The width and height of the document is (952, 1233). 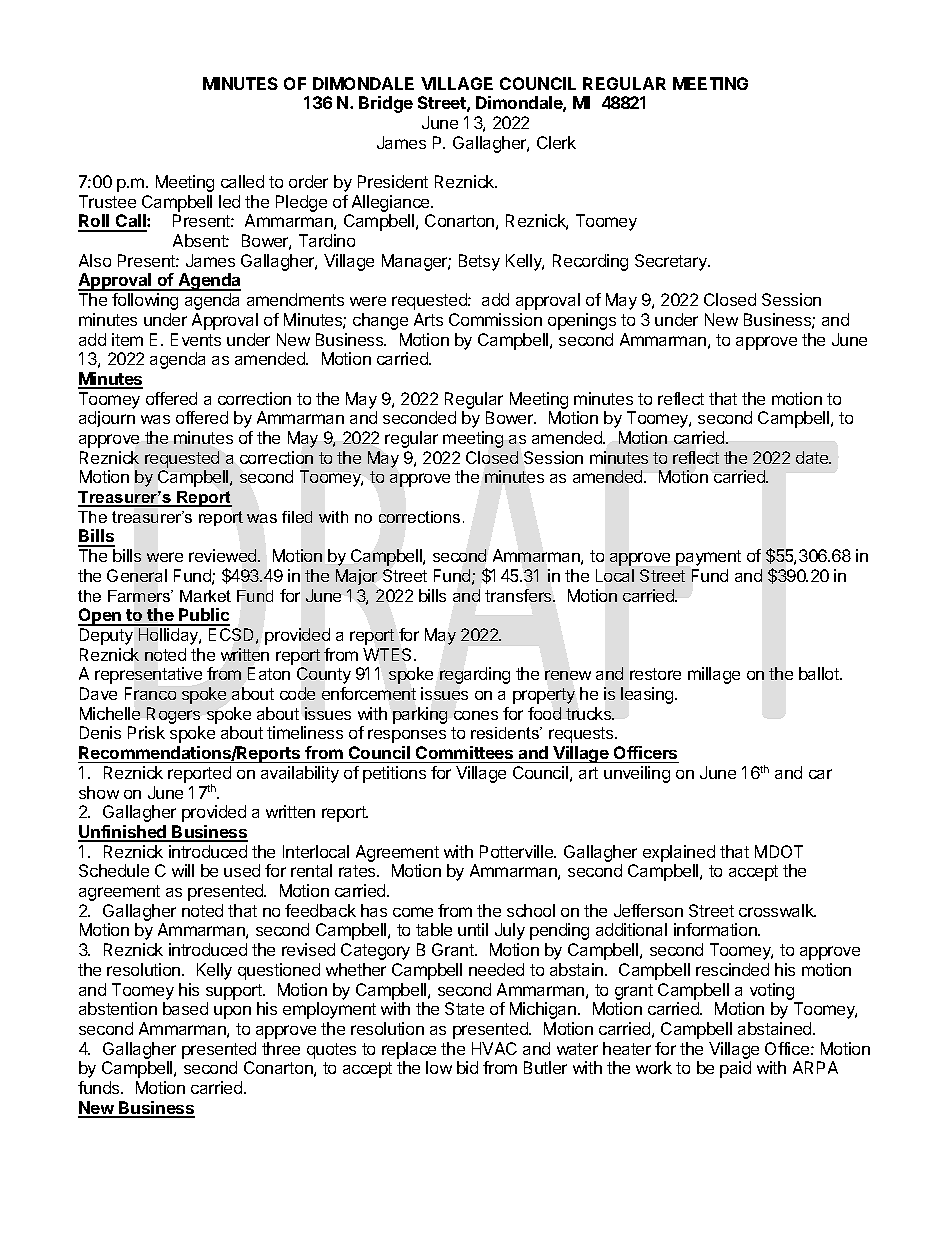 What do you see at coordinates (185, 1008) in the document?
I see `based` at bounding box center [185, 1008].
